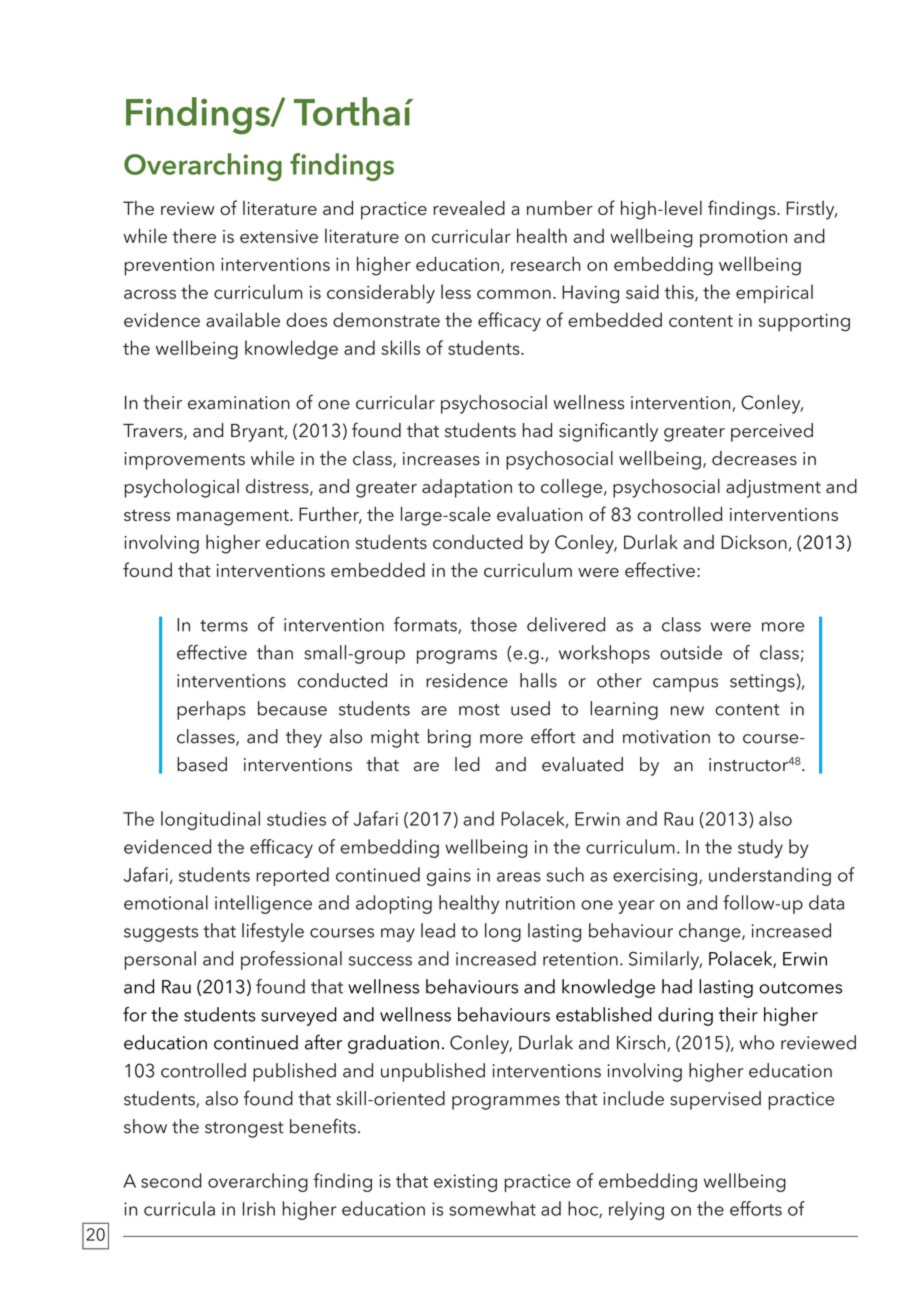 The image size is (924, 1308). I want to click on Irish, so click(259, 1208).
